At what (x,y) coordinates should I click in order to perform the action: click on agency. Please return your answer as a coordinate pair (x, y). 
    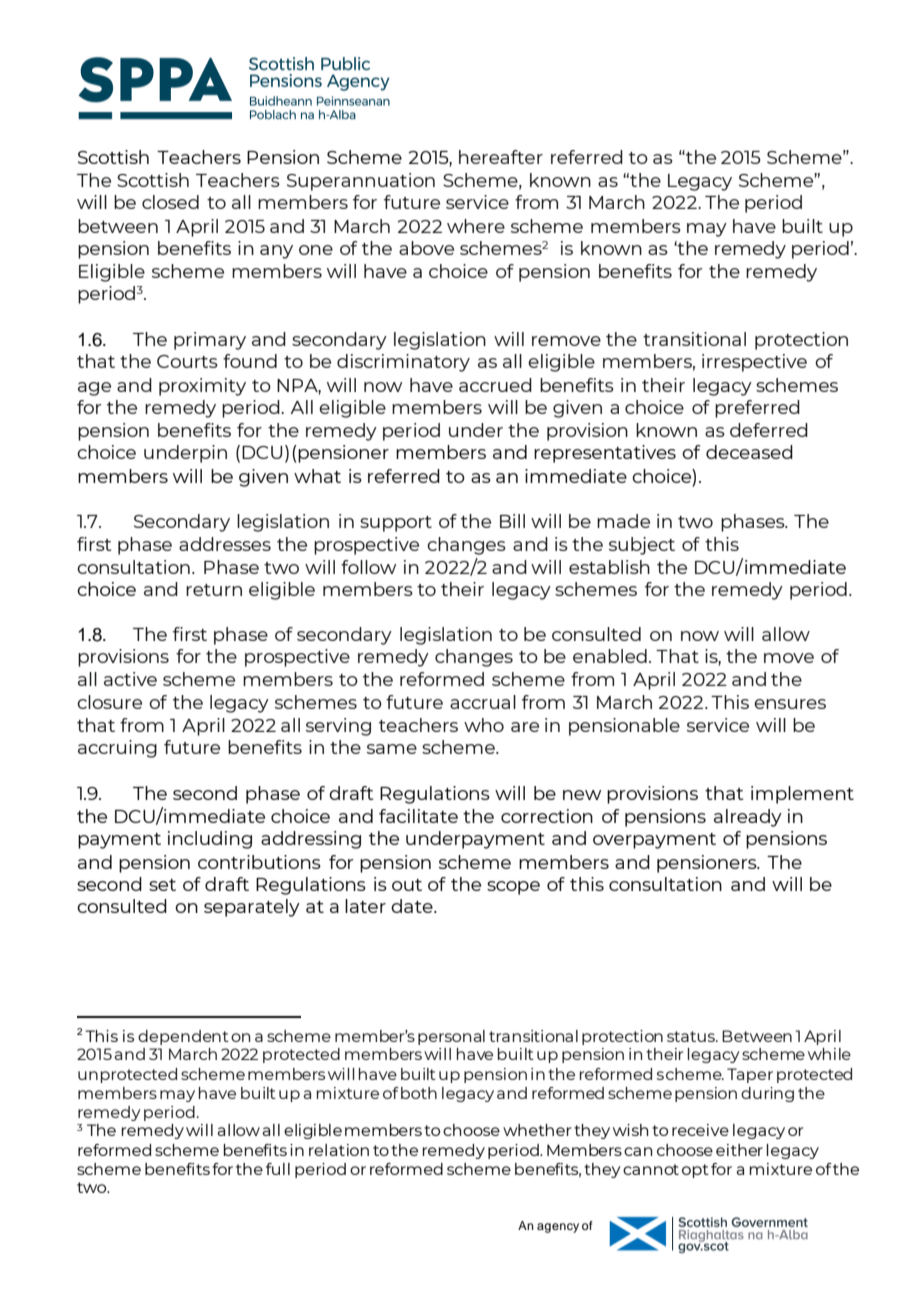
    Looking at the image, I should click on (558, 1228).
